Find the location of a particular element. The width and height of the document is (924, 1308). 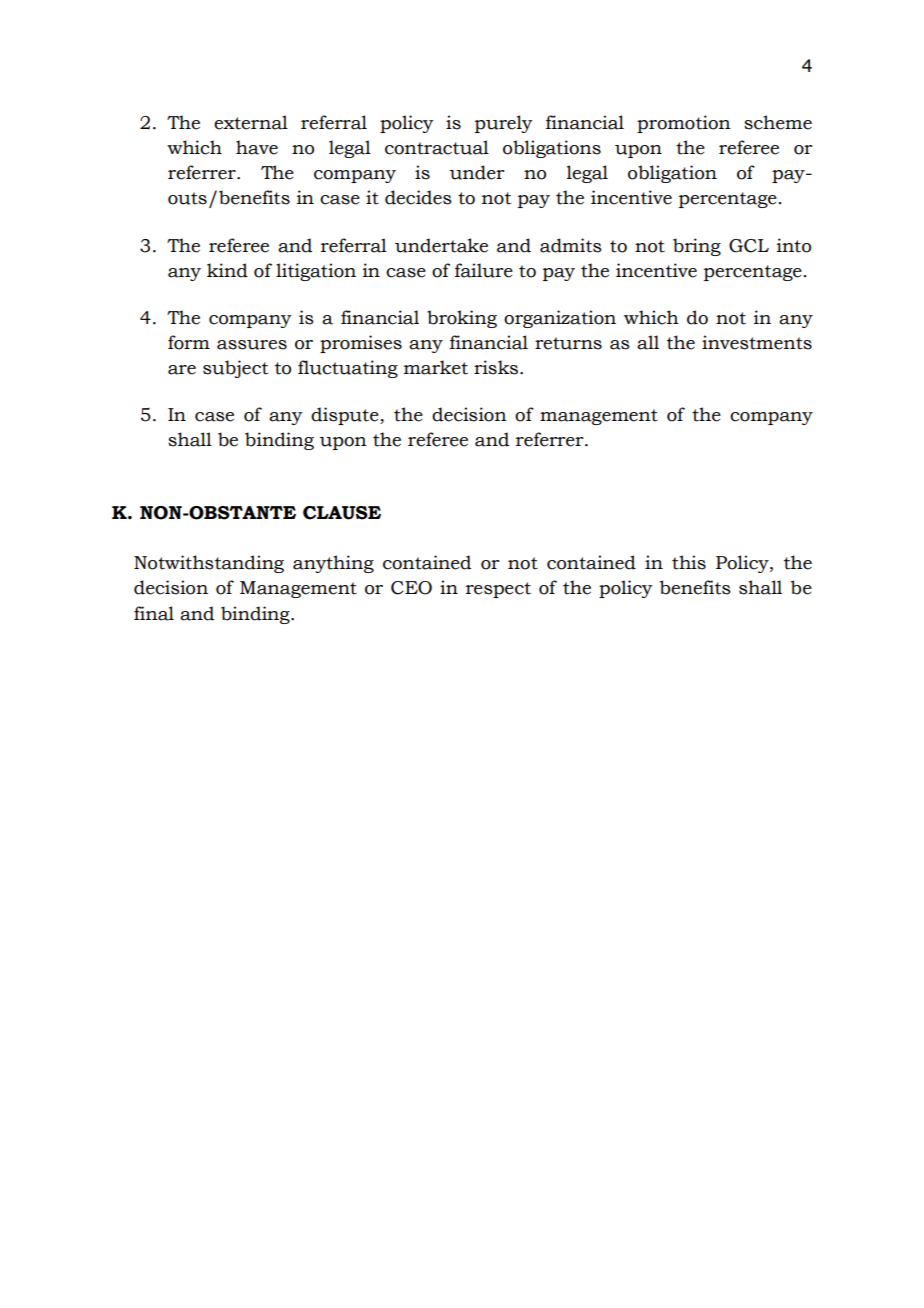

have is located at coordinates (257, 147).
